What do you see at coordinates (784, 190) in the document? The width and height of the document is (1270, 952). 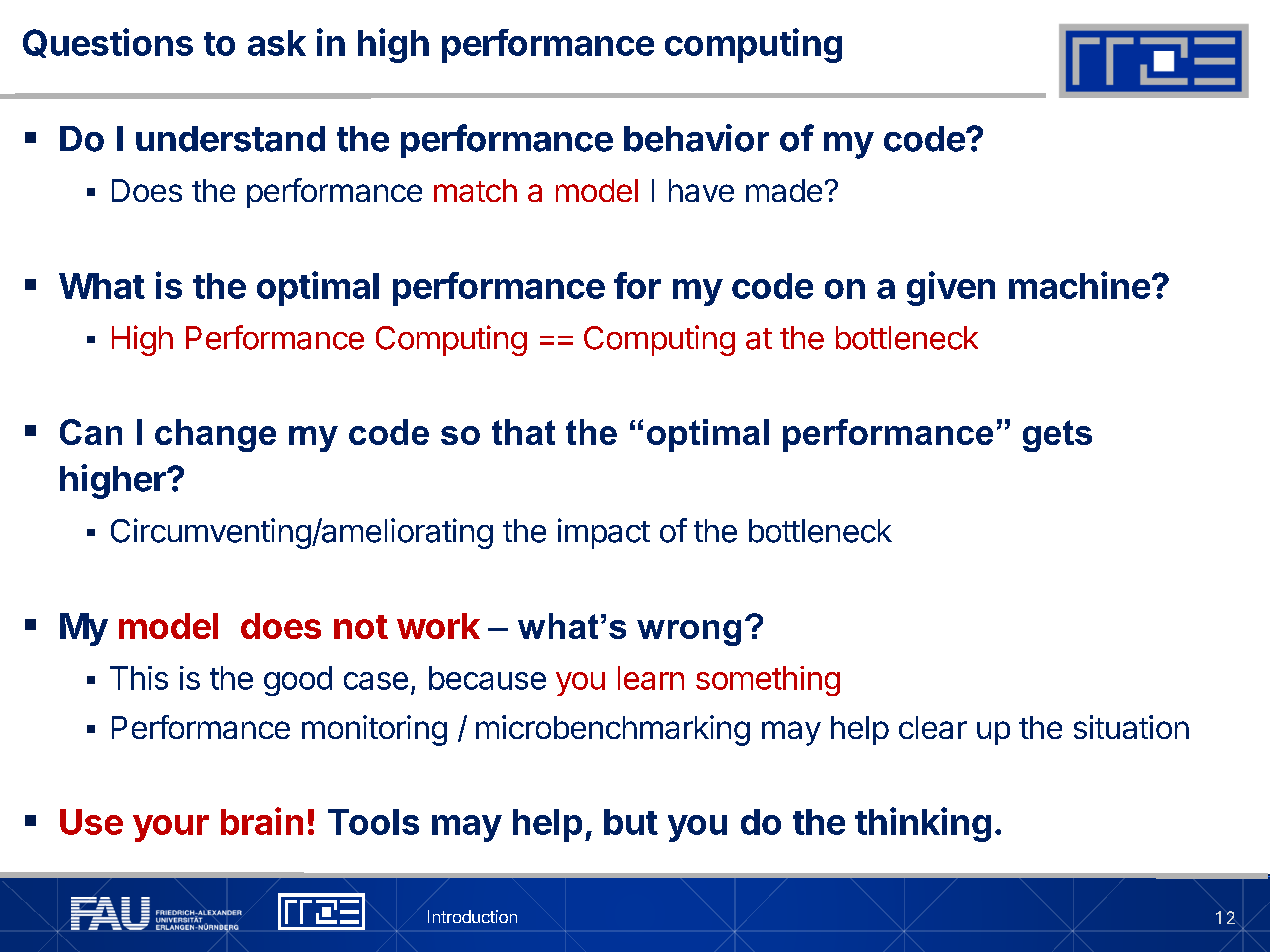 I see `made` at bounding box center [784, 190].
